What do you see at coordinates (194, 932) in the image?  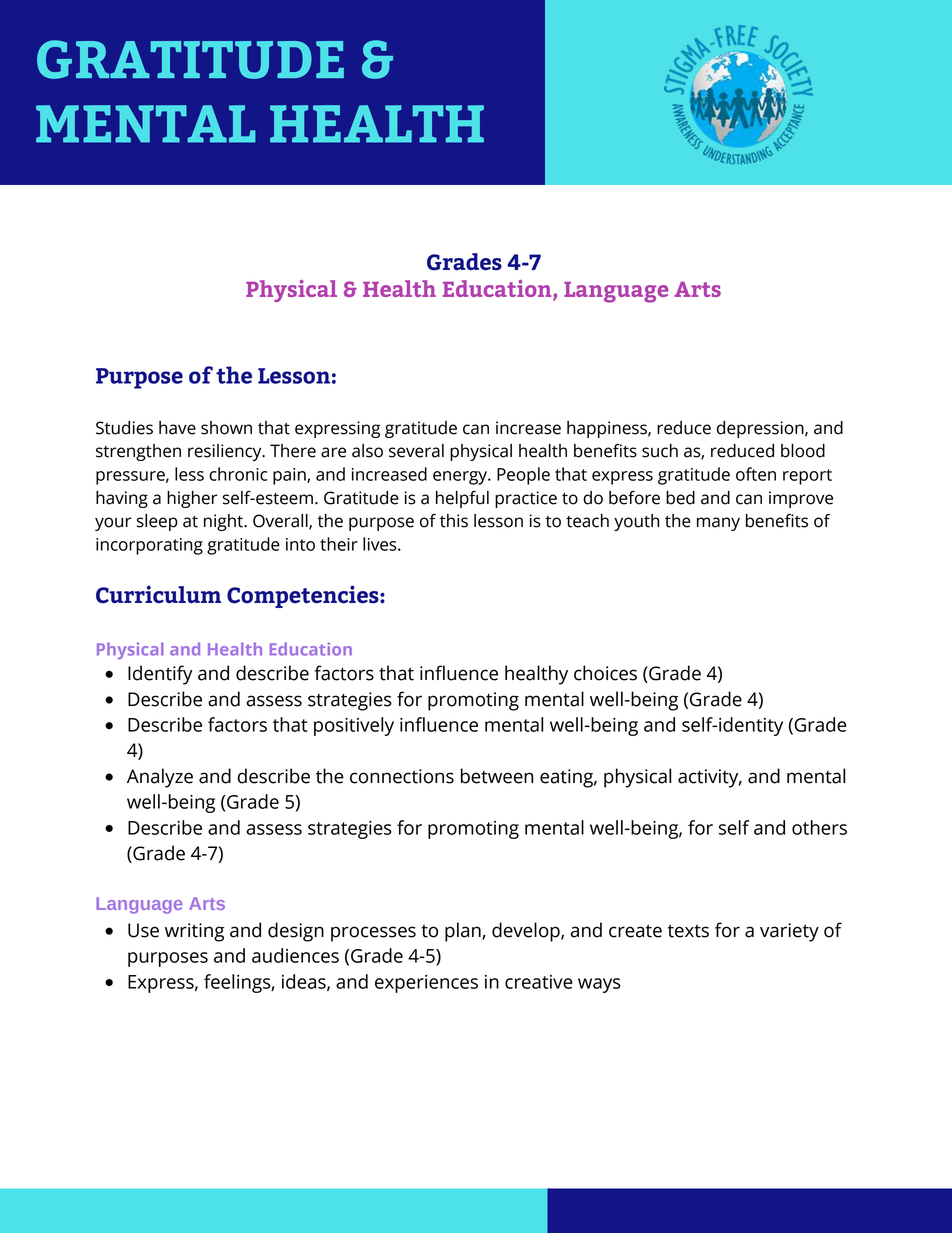 I see `writing` at bounding box center [194, 932].
